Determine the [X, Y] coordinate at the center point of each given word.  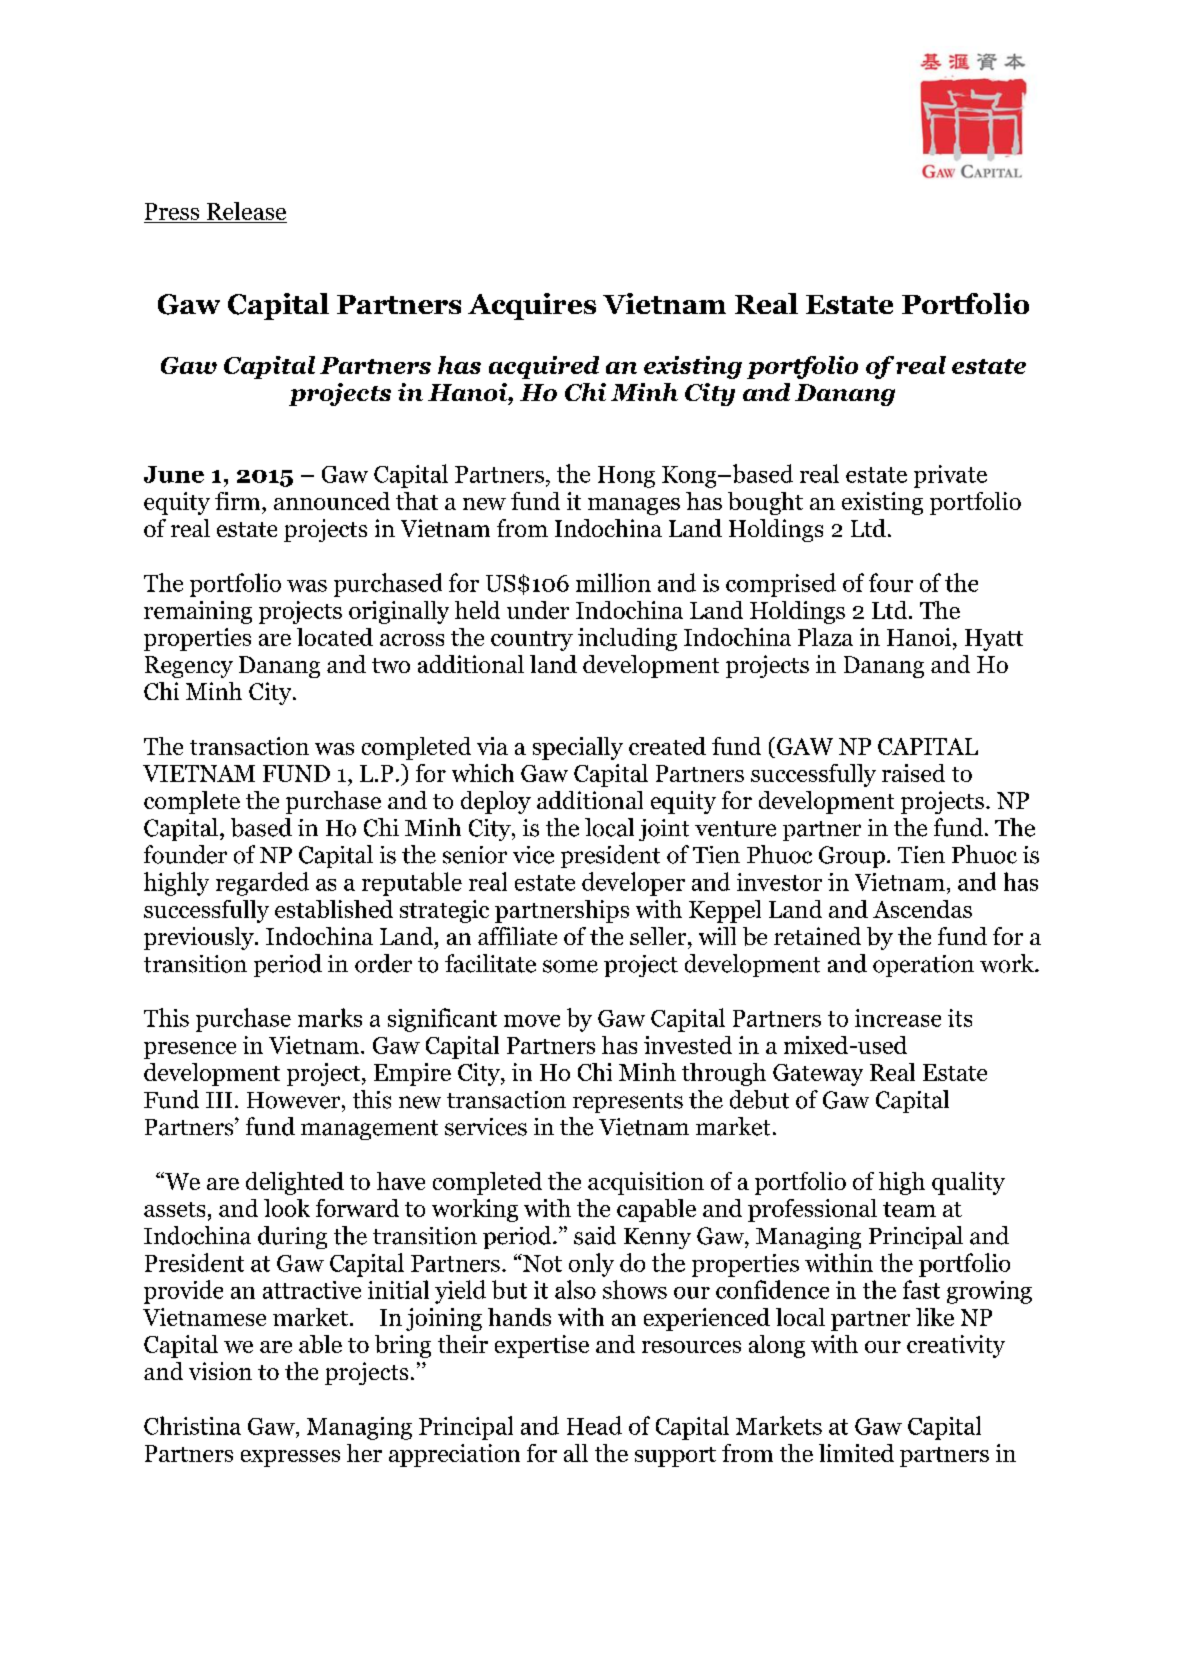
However [295, 1100]
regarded [262, 884]
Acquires [532, 306]
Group [852, 857]
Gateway [818, 1075]
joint [664, 830]
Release [246, 211]
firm [239, 501]
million [613, 582]
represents [628, 1103]
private [950, 476]
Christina [192, 1425]
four [891, 582]
